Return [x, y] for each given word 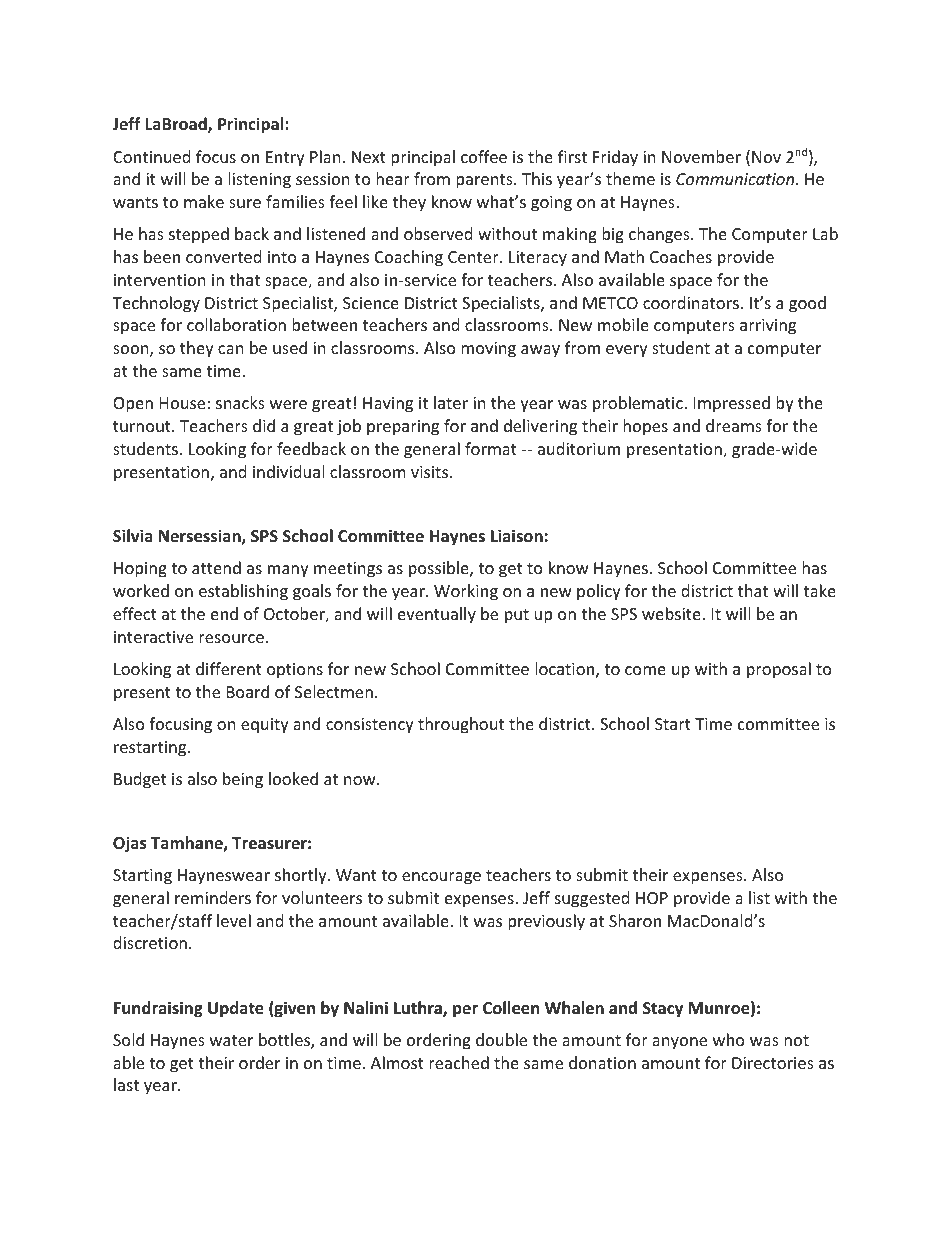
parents [485, 181]
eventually [437, 615]
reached [459, 1062]
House [182, 403]
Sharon [635, 920]
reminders [213, 897]
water [231, 1040]
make [204, 201]
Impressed [732, 404]
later [451, 402]
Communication [736, 179]
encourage [441, 878]
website [672, 613]
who [729, 1039]
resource [231, 638]
